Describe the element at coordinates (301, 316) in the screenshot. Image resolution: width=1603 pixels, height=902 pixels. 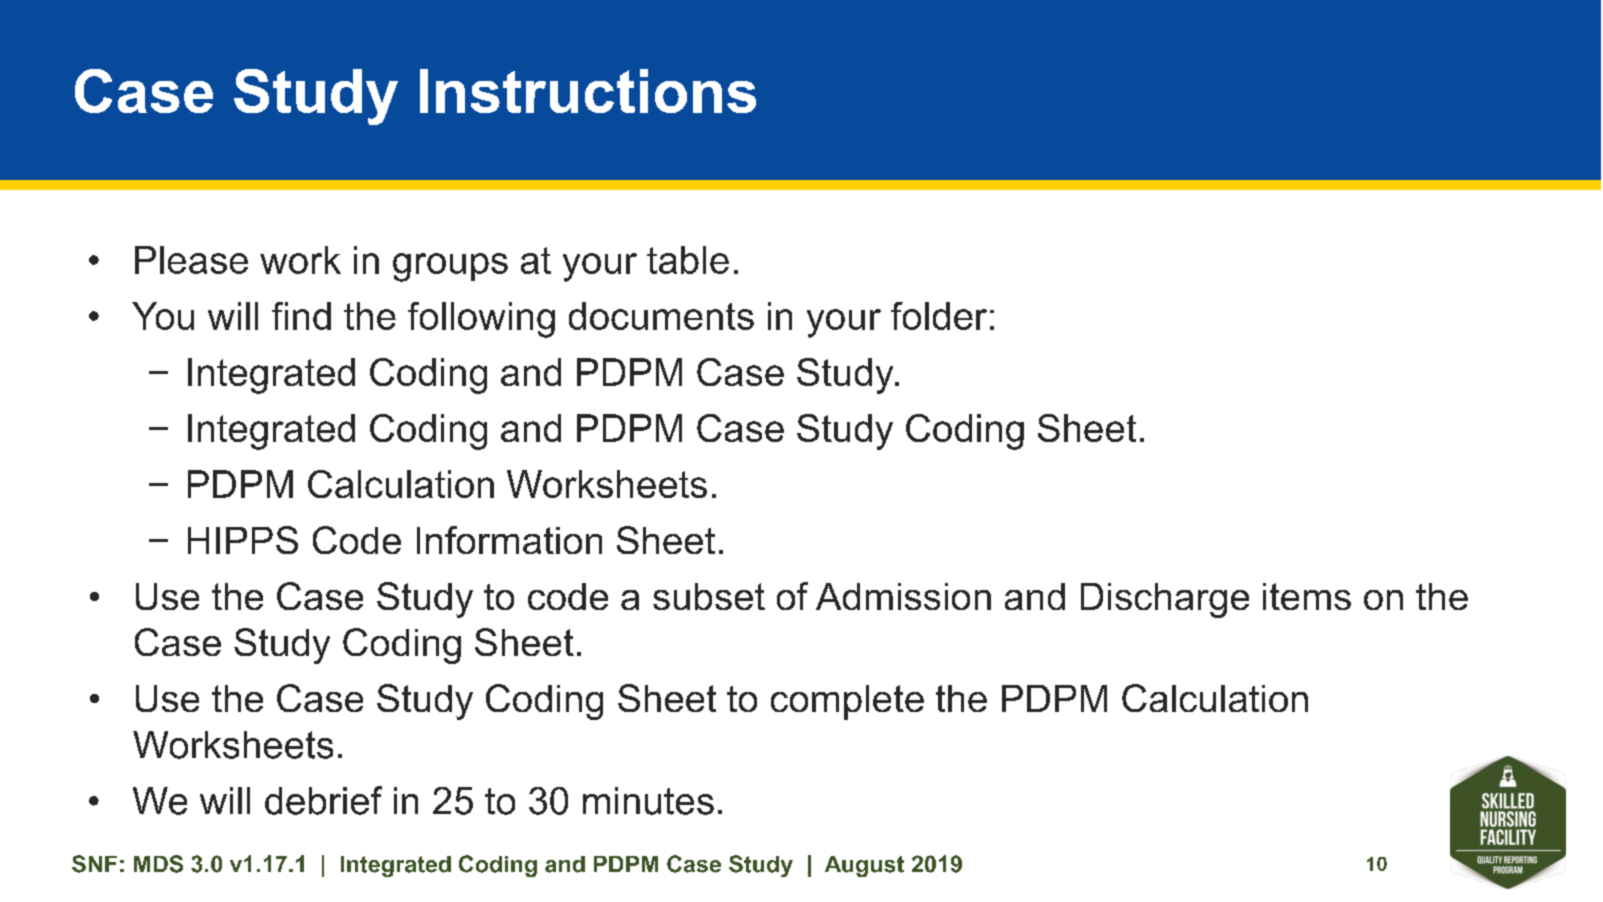
I see `find` at that location.
